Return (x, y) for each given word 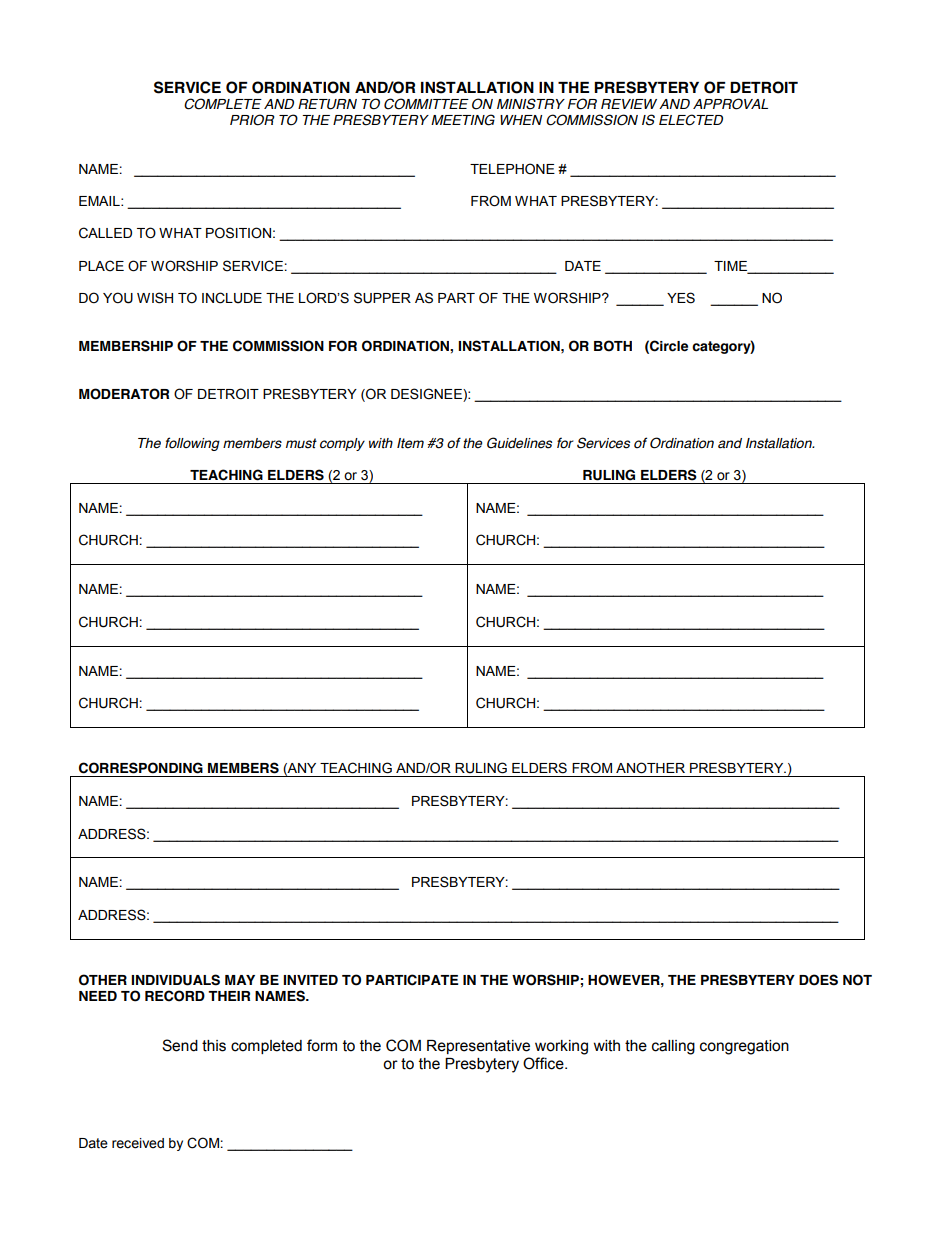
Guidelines (519, 443)
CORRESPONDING (141, 768)
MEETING (463, 120)
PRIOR (252, 120)
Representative (478, 1047)
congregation (744, 1047)
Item (410, 443)
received (138, 1143)
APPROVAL (730, 104)
